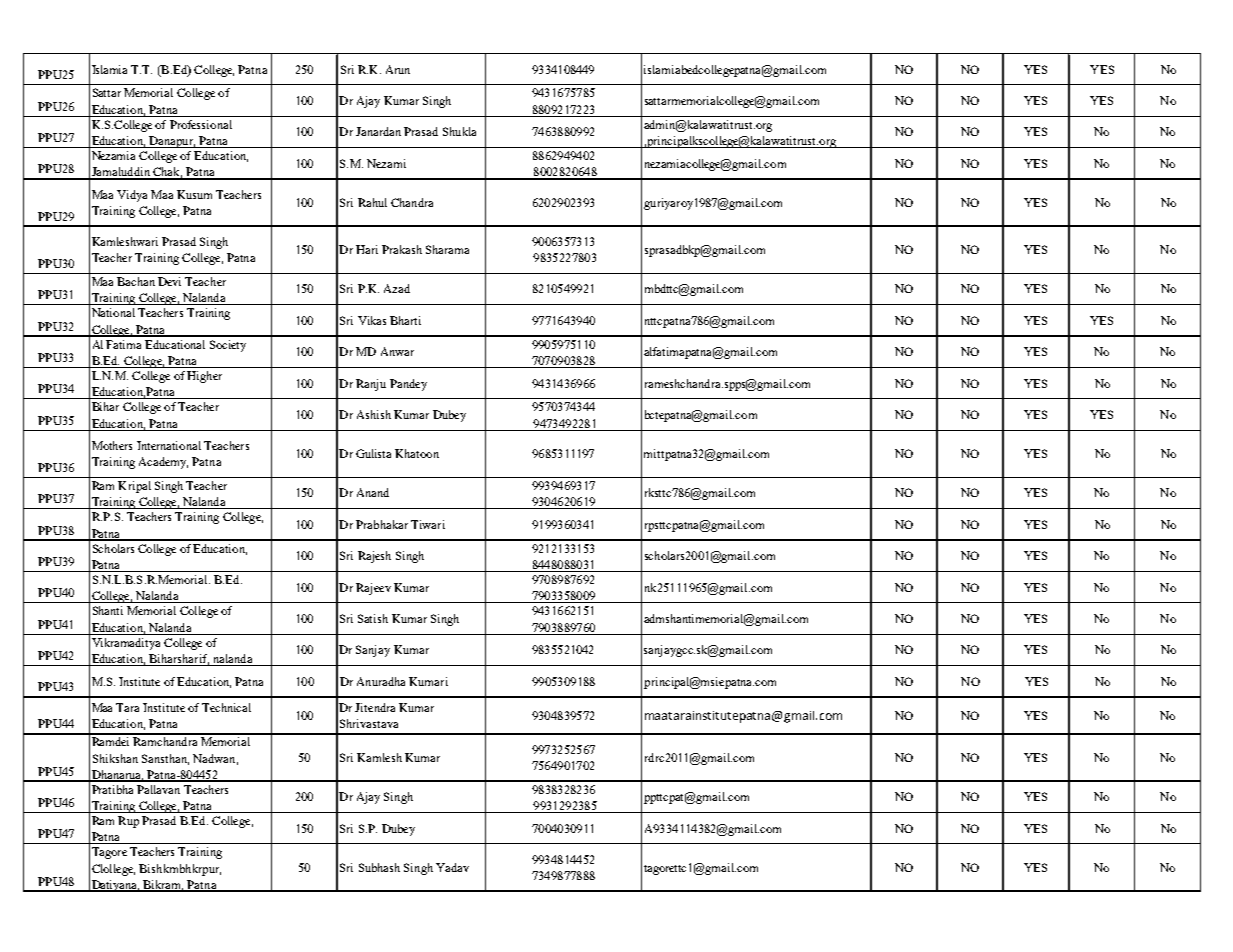  I want to click on Shukla, so click(459, 131).
